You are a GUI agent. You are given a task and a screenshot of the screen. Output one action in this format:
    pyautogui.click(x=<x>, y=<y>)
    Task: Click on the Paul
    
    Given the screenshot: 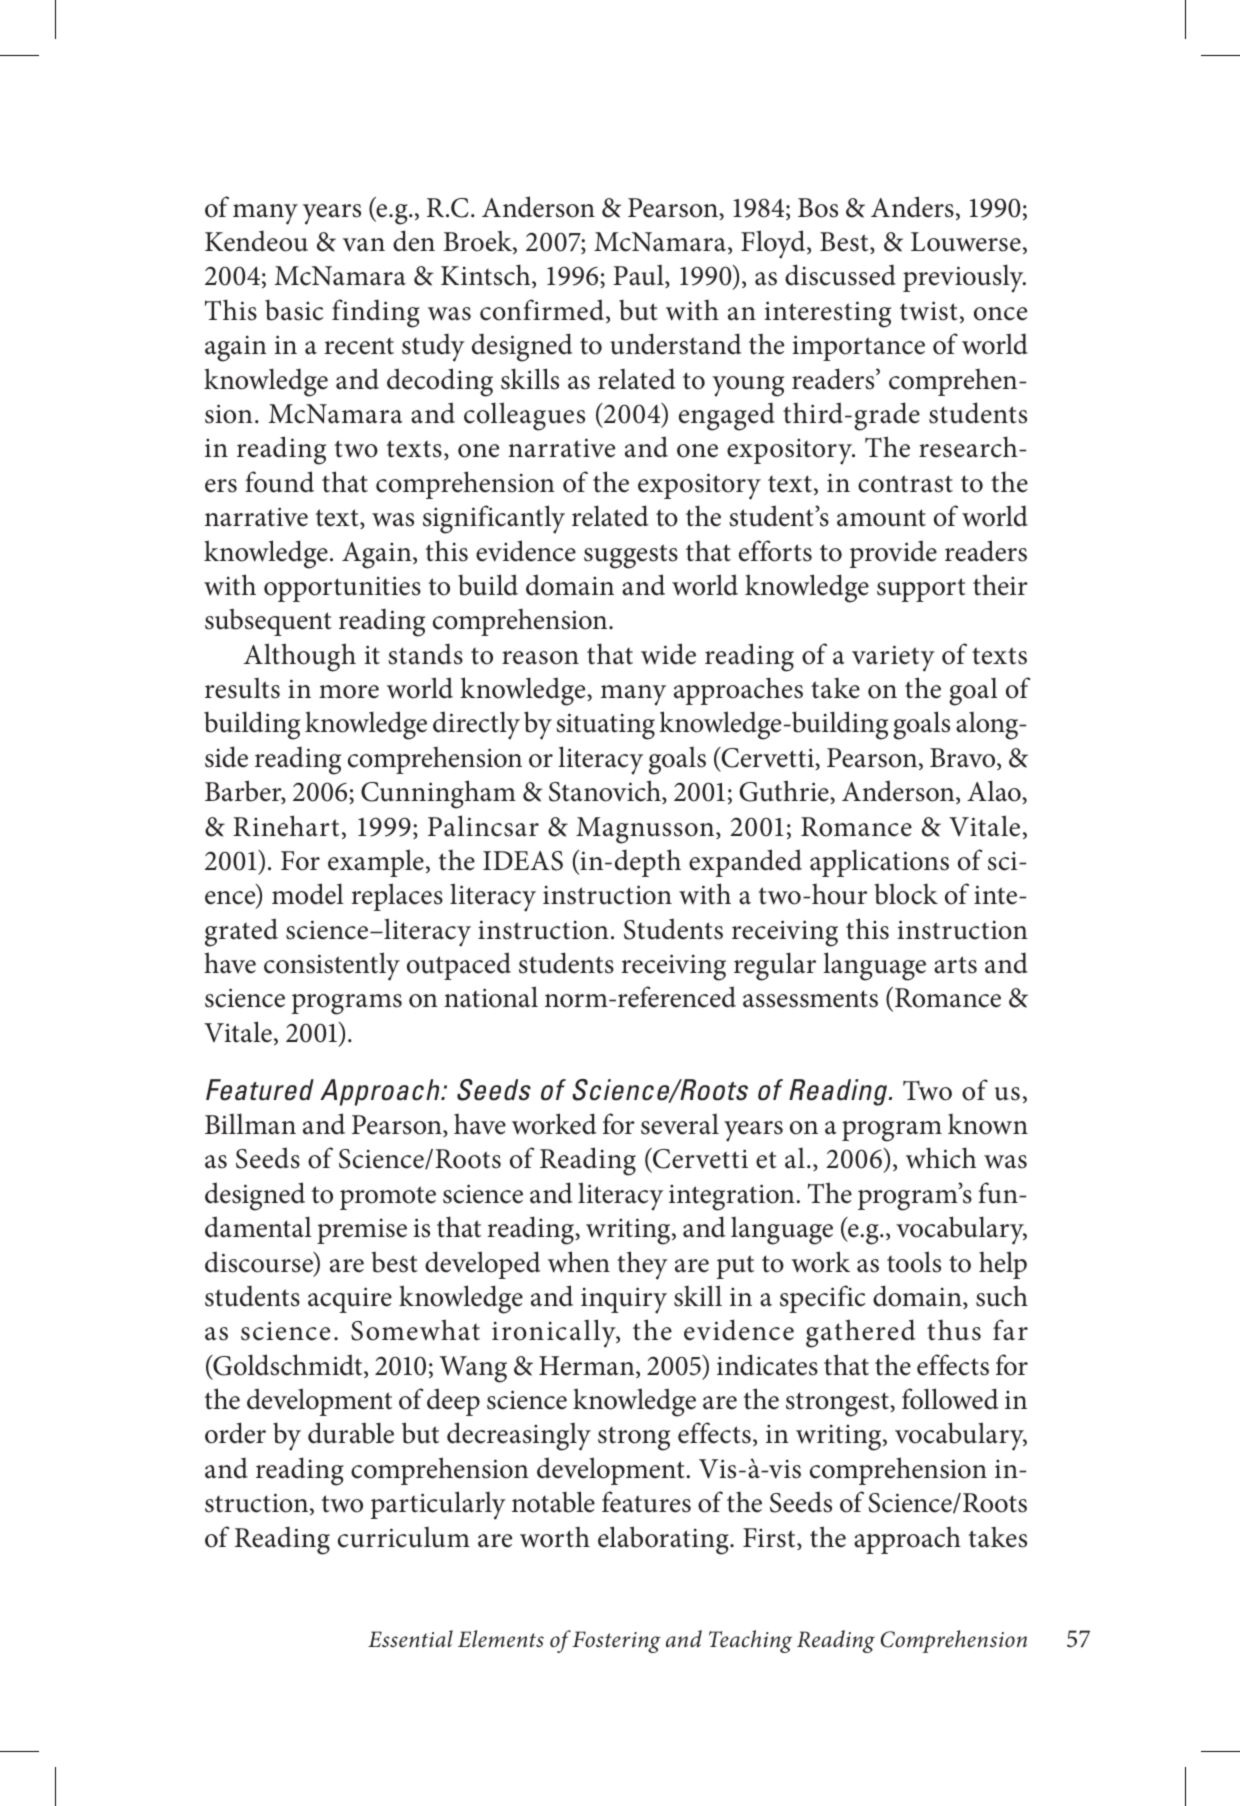 What is the action you would take?
    pyautogui.click(x=639, y=276)
